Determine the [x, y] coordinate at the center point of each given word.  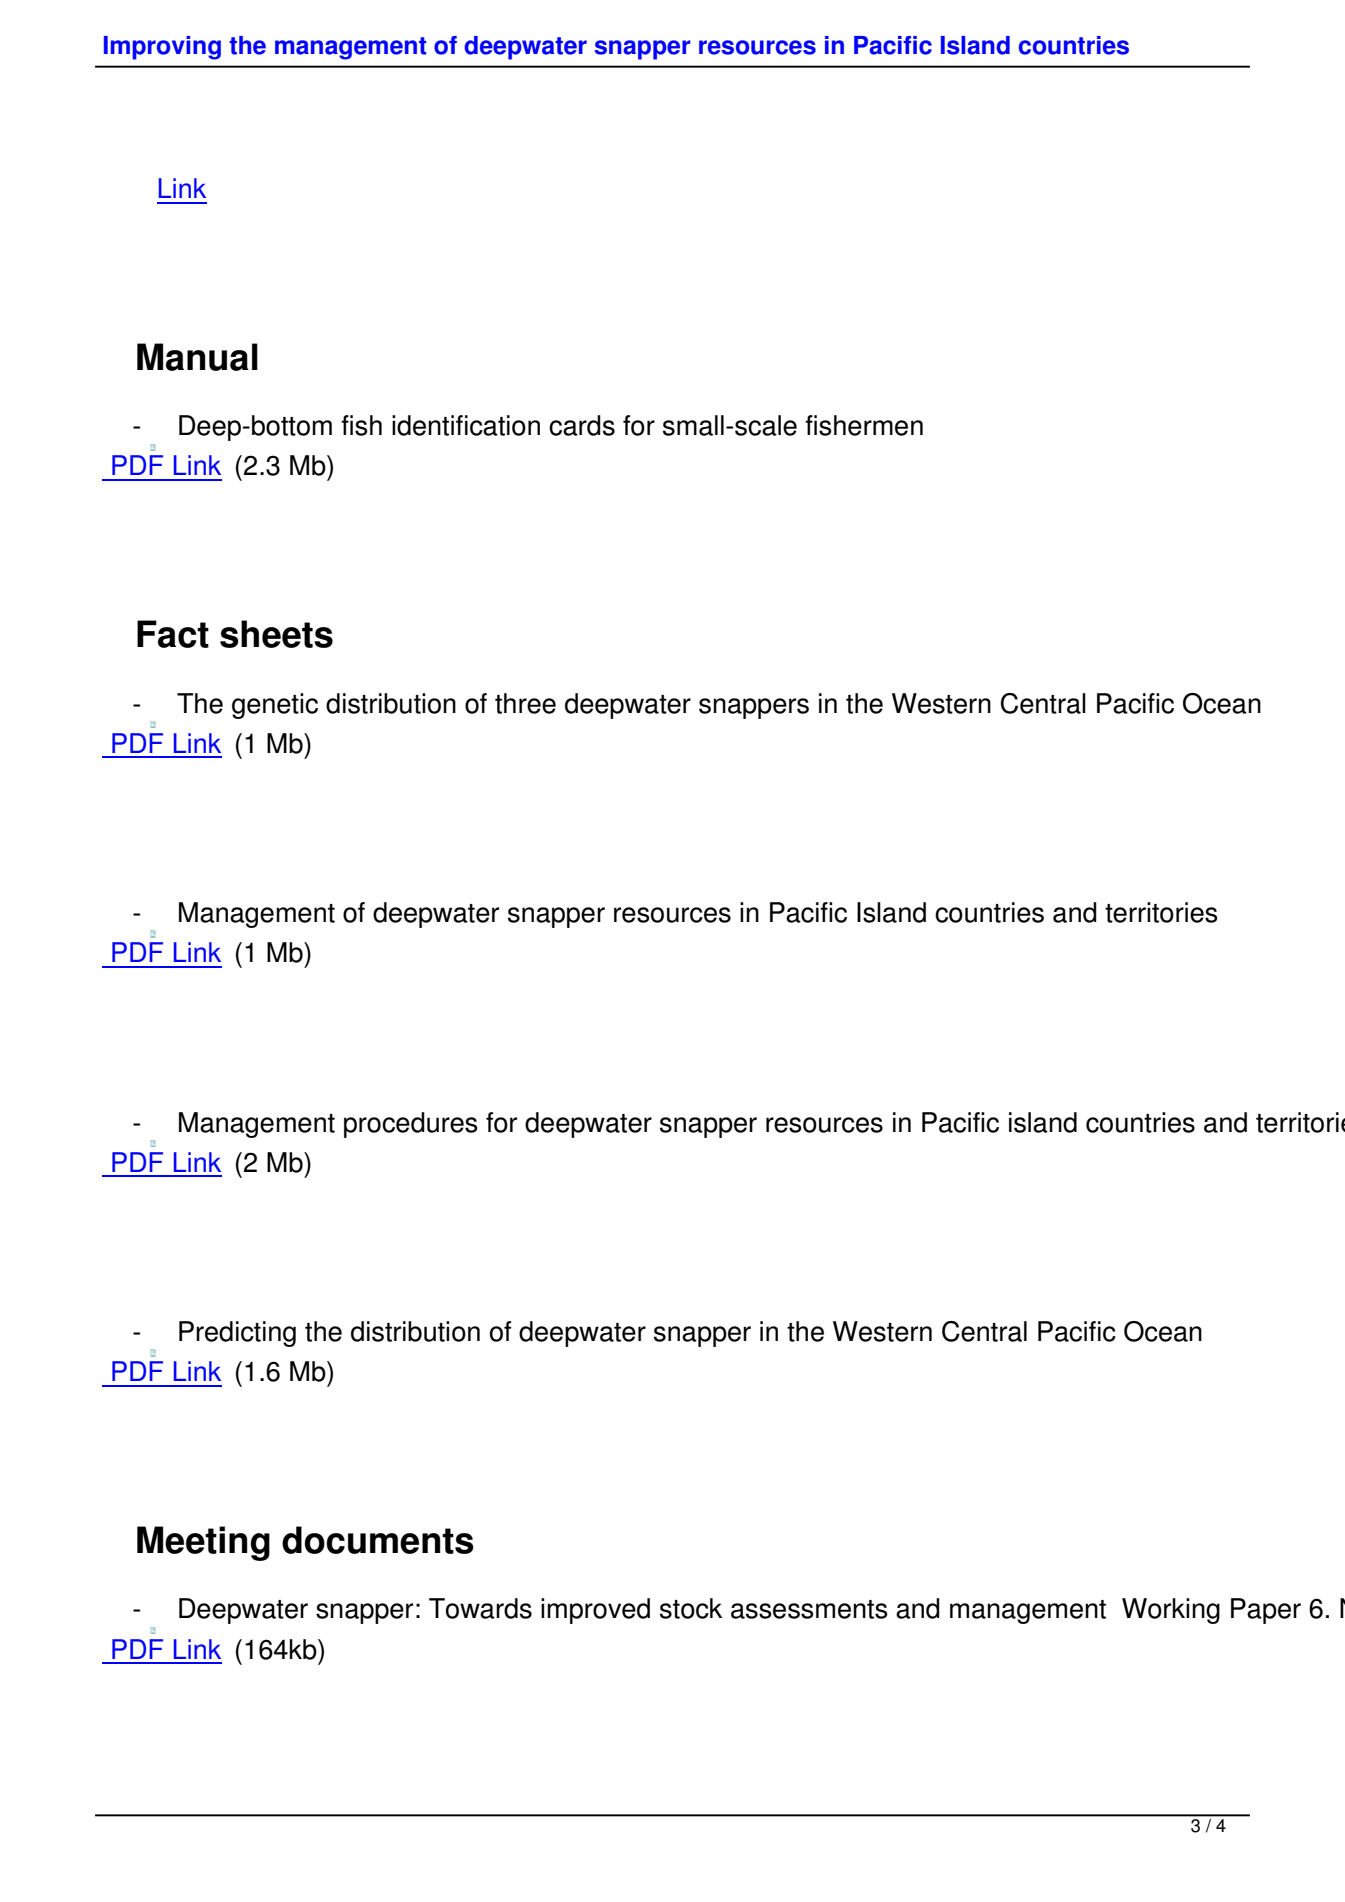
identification [466, 425]
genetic [275, 706]
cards [582, 425]
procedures [411, 1125]
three [525, 703]
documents [378, 1540]
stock [691, 1608]
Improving [162, 48]
